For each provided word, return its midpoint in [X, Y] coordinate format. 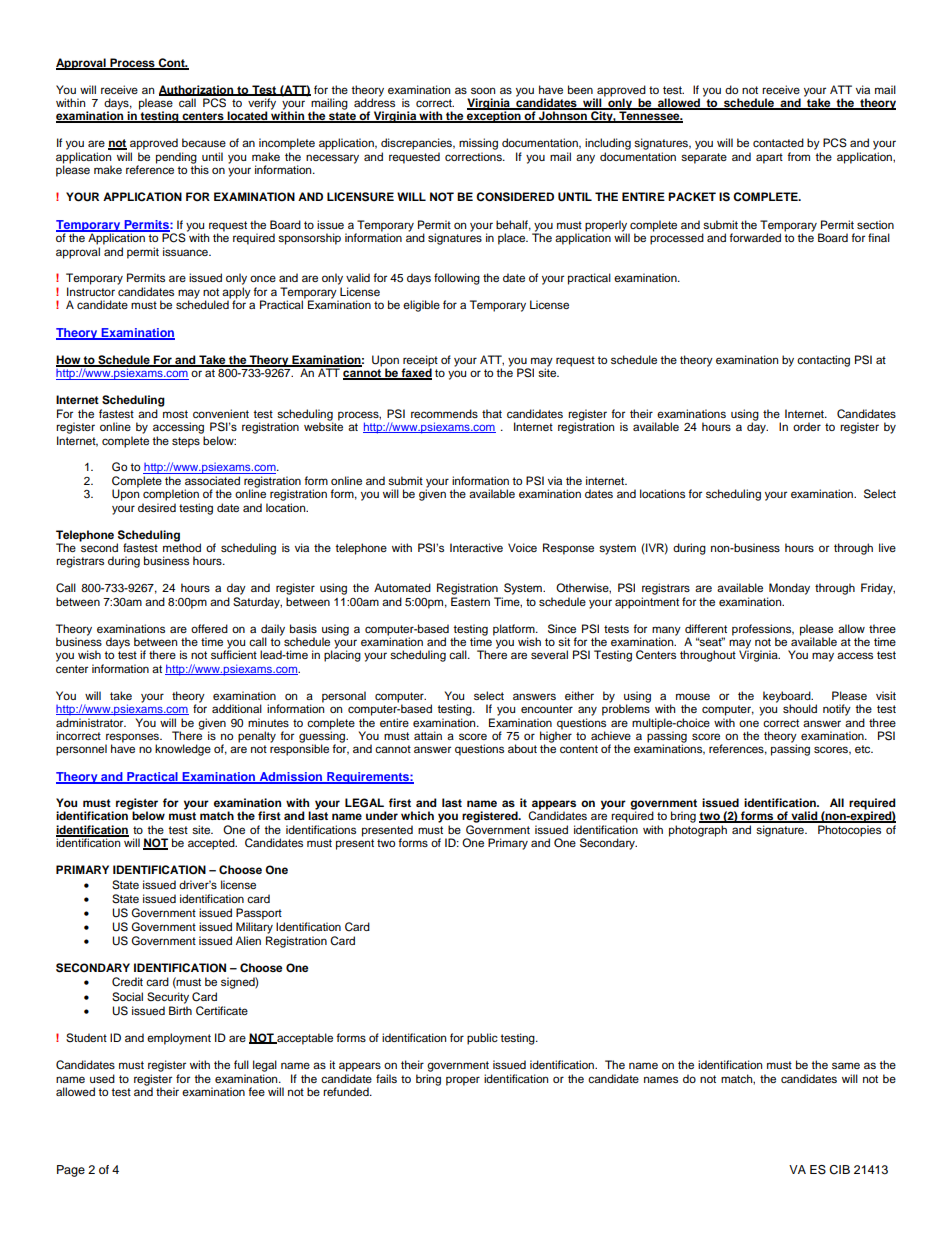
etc [864, 749]
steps [186, 442]
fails [386, 1078]
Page [71, 1171]
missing [478, 144]
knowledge [183, 750]
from [798, 156]
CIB [839, 1170]
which [417, 815]
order [807, 426]
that [492, 413]
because [204, 142]
